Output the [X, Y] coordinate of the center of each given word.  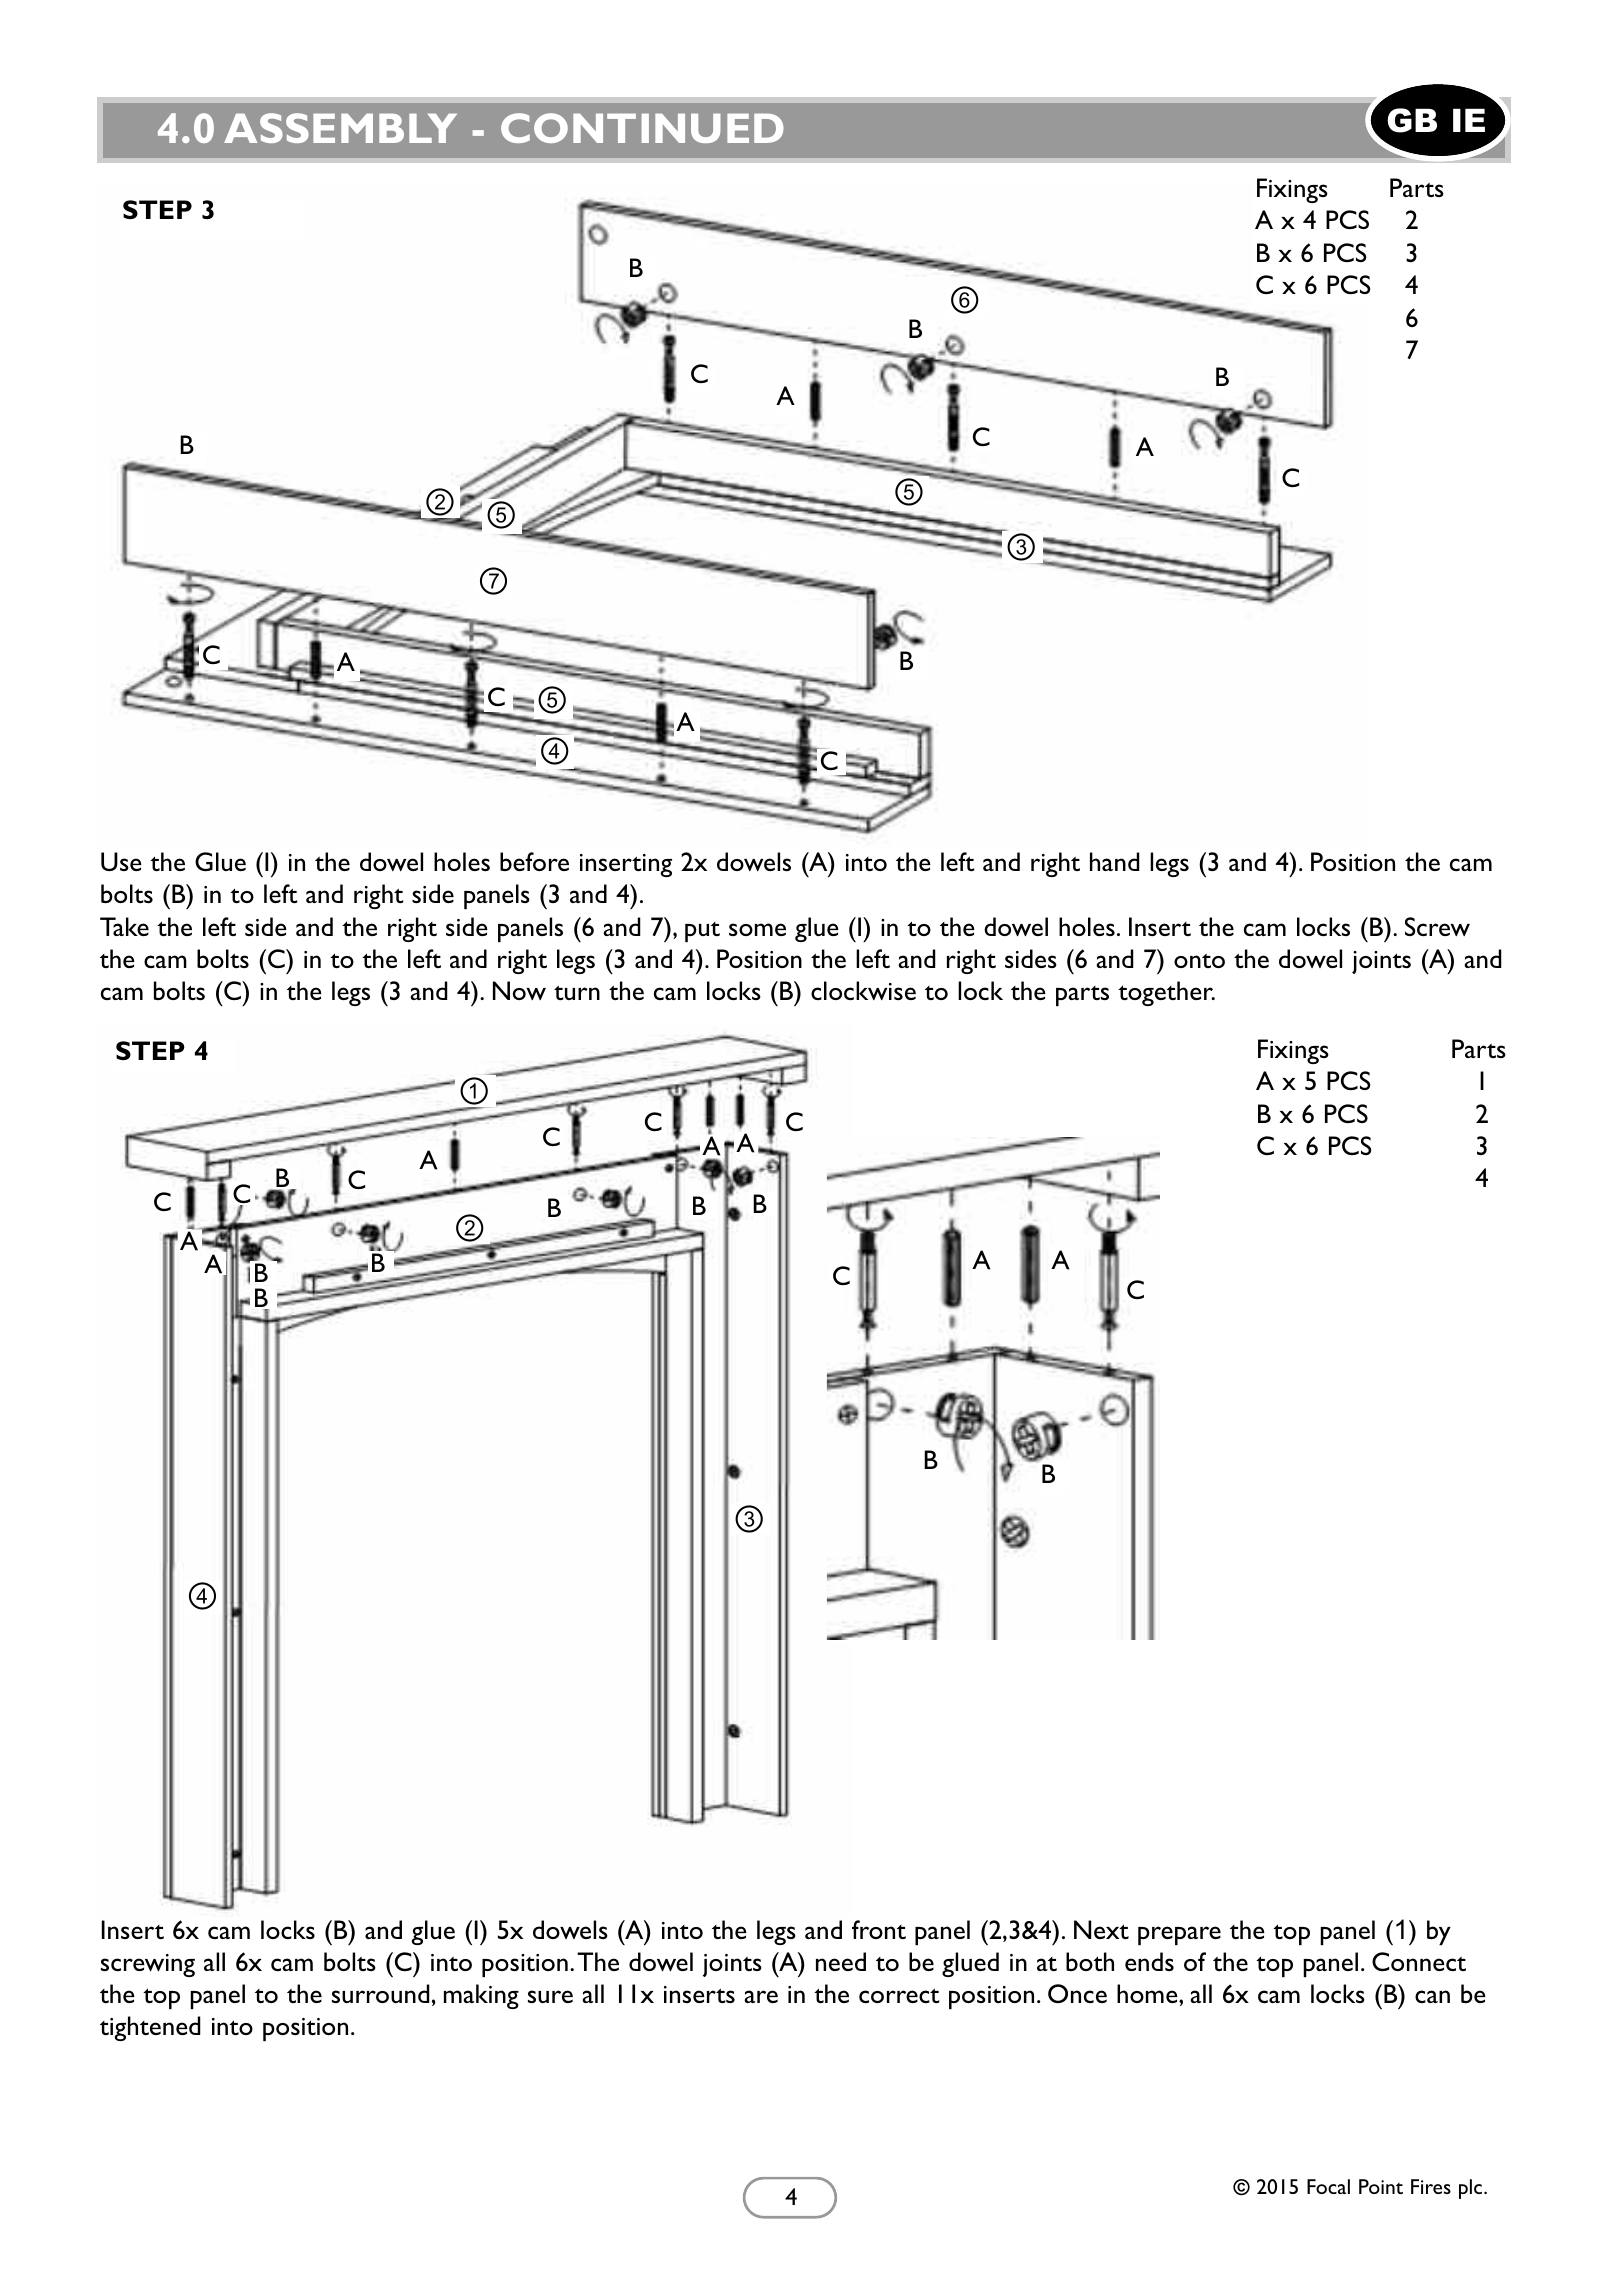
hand [1115, 861]
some [757, 929]
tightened [150, 2028]
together [1166, 993]
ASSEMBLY [340, 128]
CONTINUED [642, 128]
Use [121, 861]
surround [381, 1993]
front [879, 1929]
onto [1199, 960]
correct [899, 1995]
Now [519, 990]
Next [1101, 1929]
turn [577, 992]
